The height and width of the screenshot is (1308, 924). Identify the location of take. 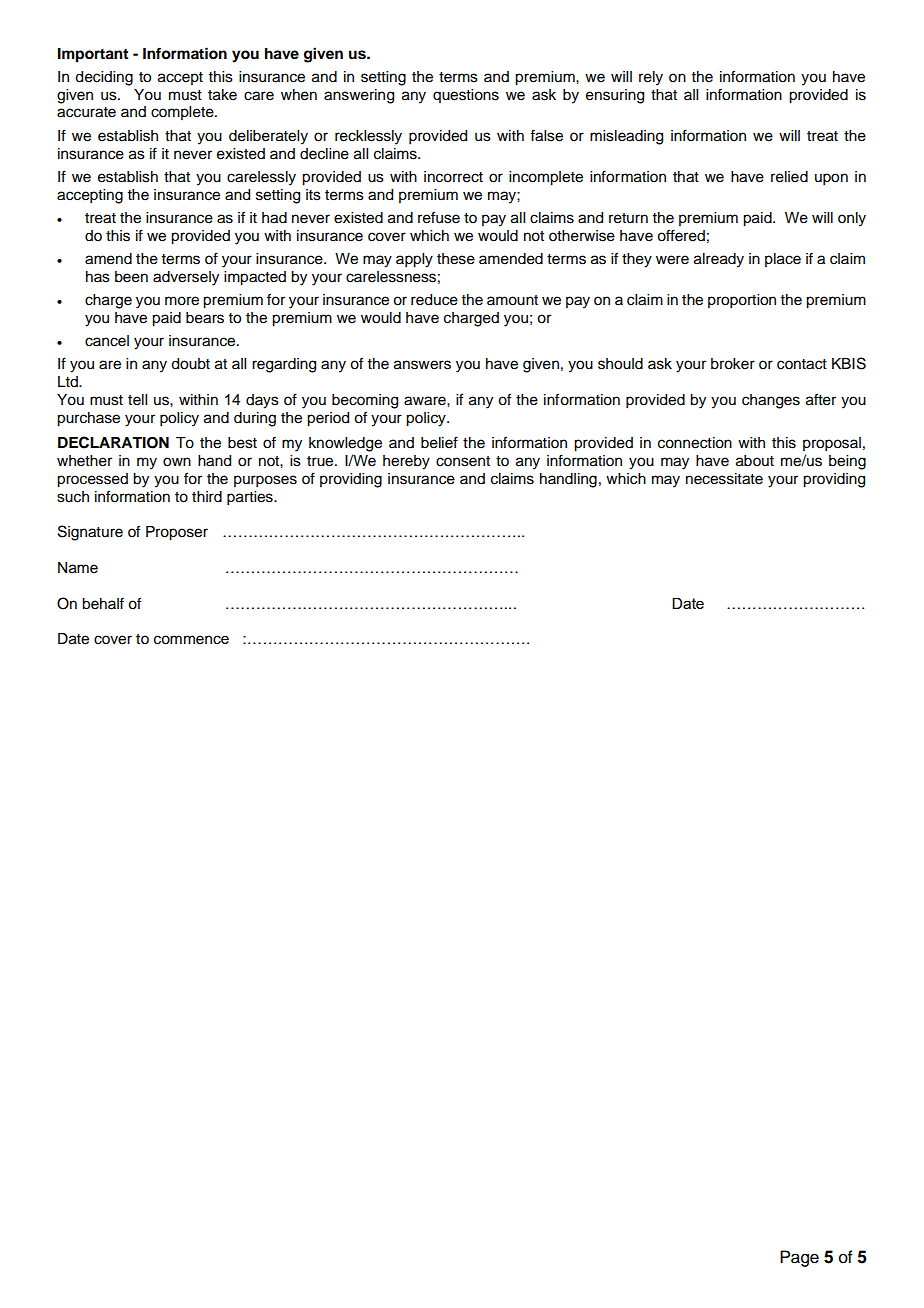
(222, 95).
